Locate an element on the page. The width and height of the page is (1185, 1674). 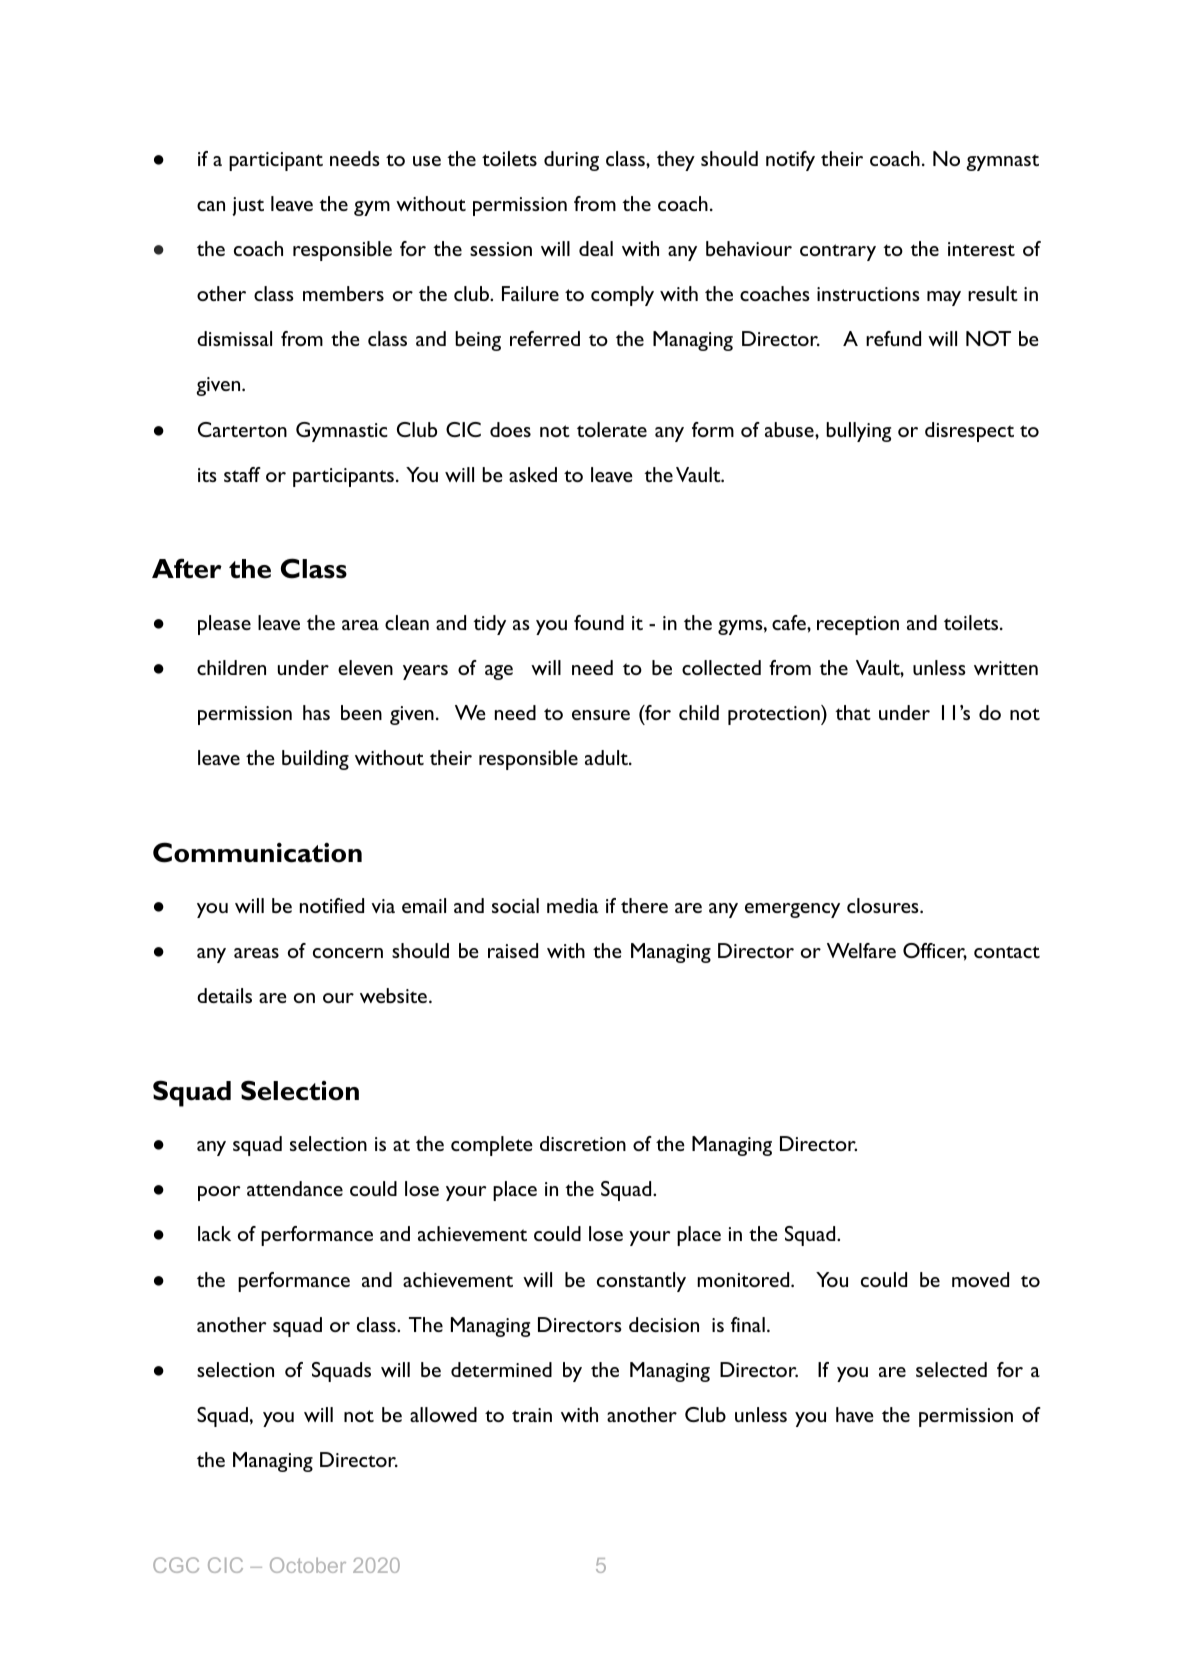
train is located at coordinates (532, 1415).
